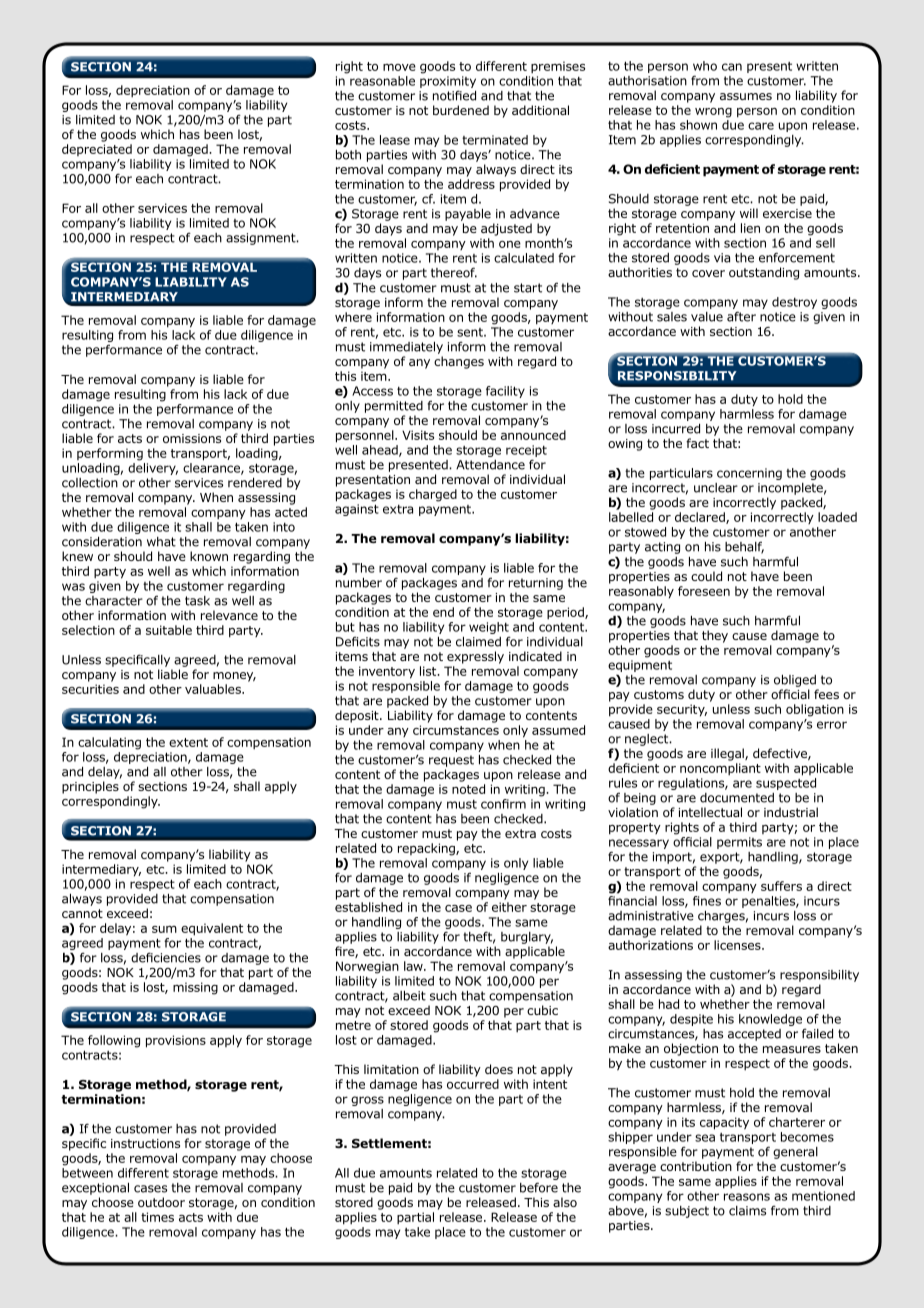 The height and width of the page is (1308, 924). I want to click on reasons, so click(747, 1197).
